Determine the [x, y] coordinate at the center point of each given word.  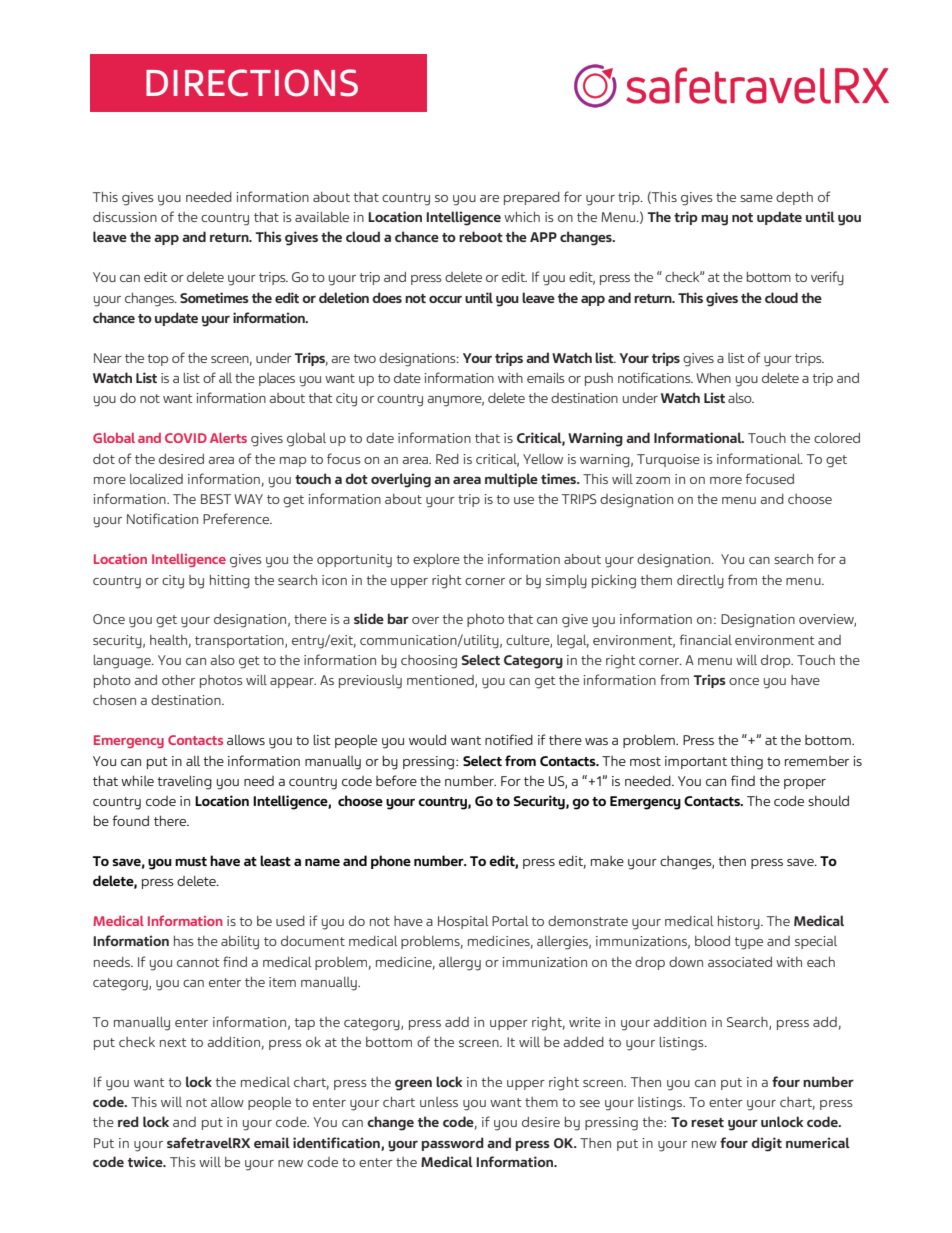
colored [837, 438]
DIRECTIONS [252, 83]
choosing [429, 662]
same [756, 198]
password [453, 1144]
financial [706, 639]
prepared [532, 198]
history [740, 923]
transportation [240, 641]
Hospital [463, 922]
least [275, 860]
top [158, 360]
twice [146, 1161]
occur [445, 299]
